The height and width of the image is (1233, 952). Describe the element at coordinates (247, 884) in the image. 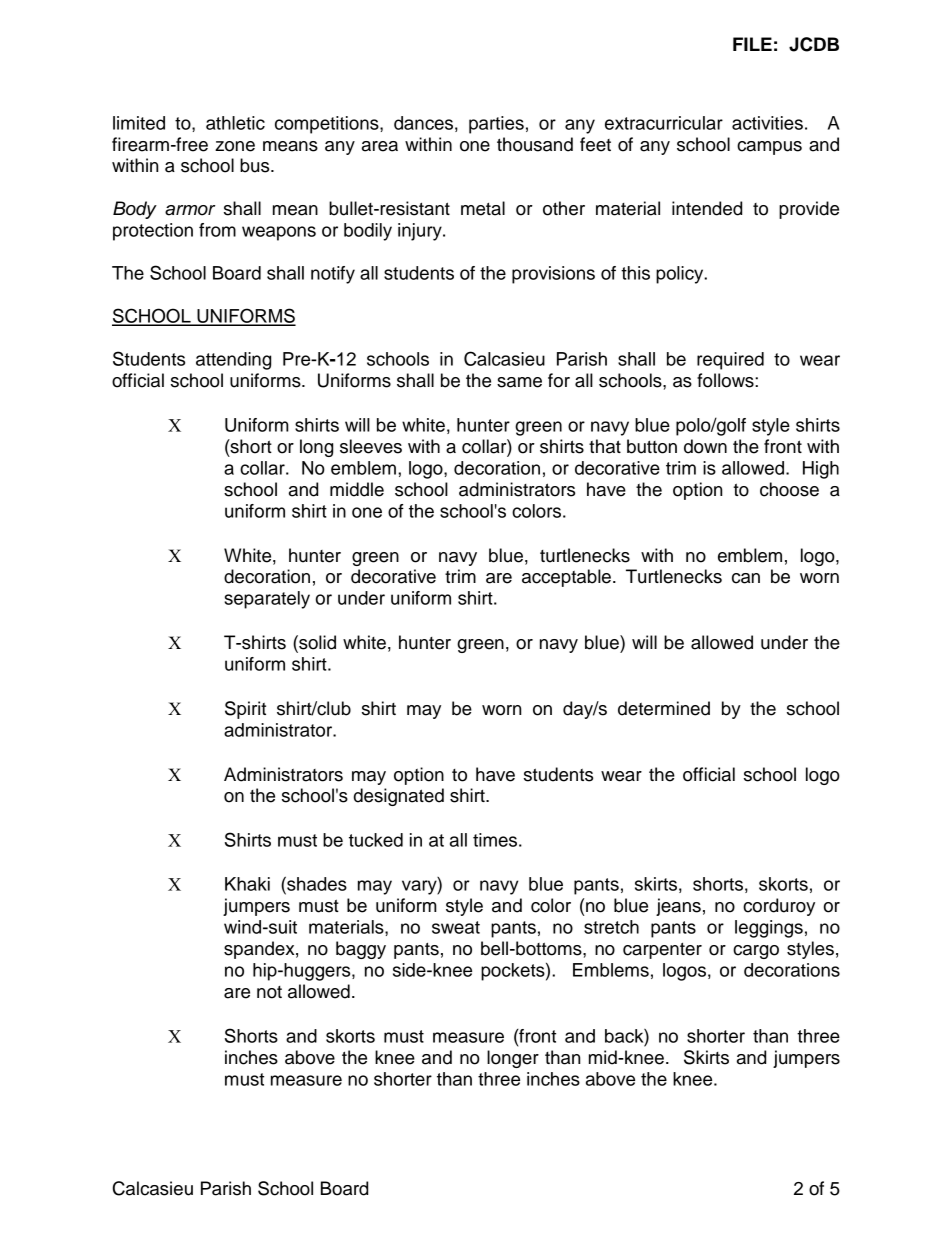

I see `Khaki` at that location.
